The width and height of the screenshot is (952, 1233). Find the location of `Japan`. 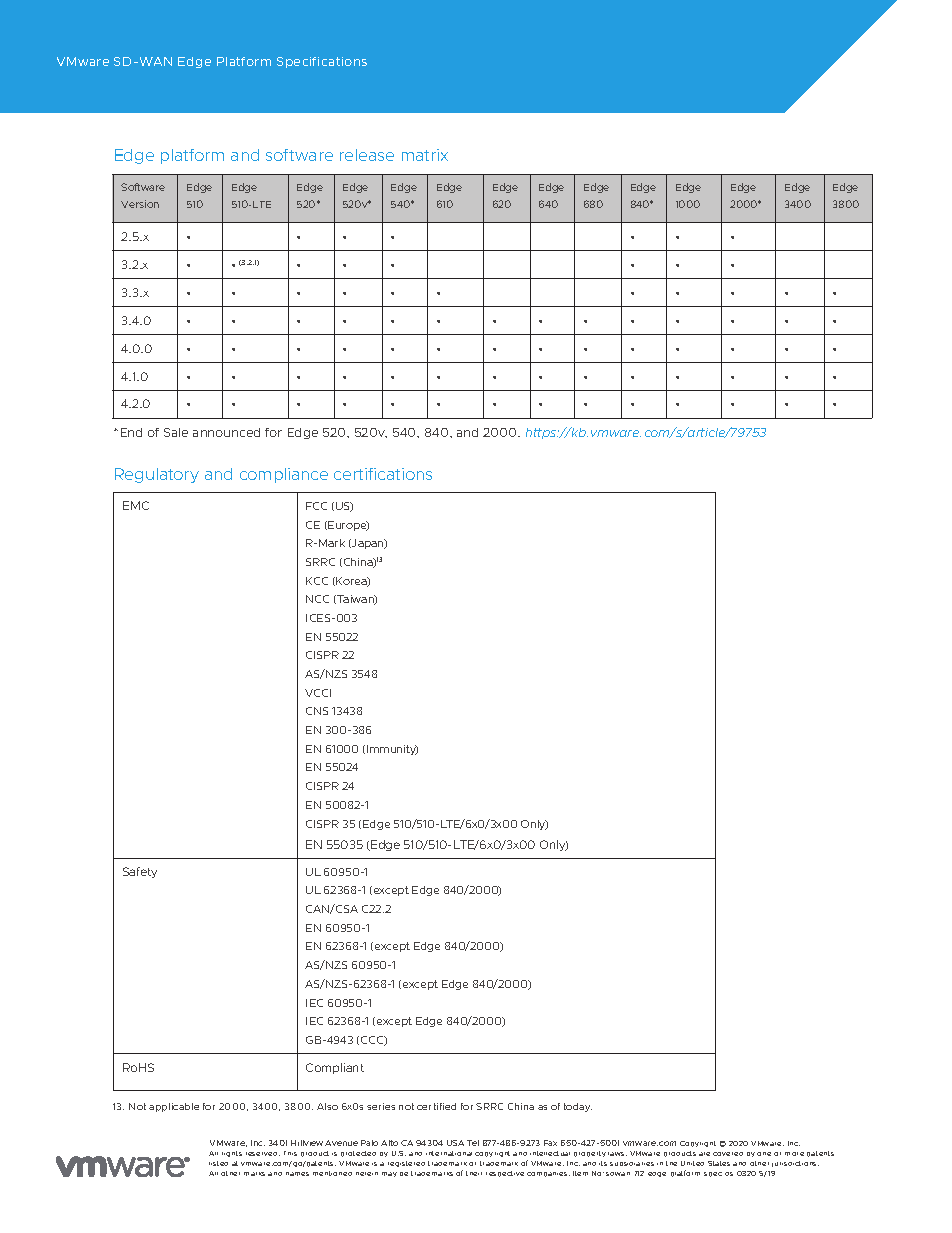

Japan is located at coordinates (368, 544).
